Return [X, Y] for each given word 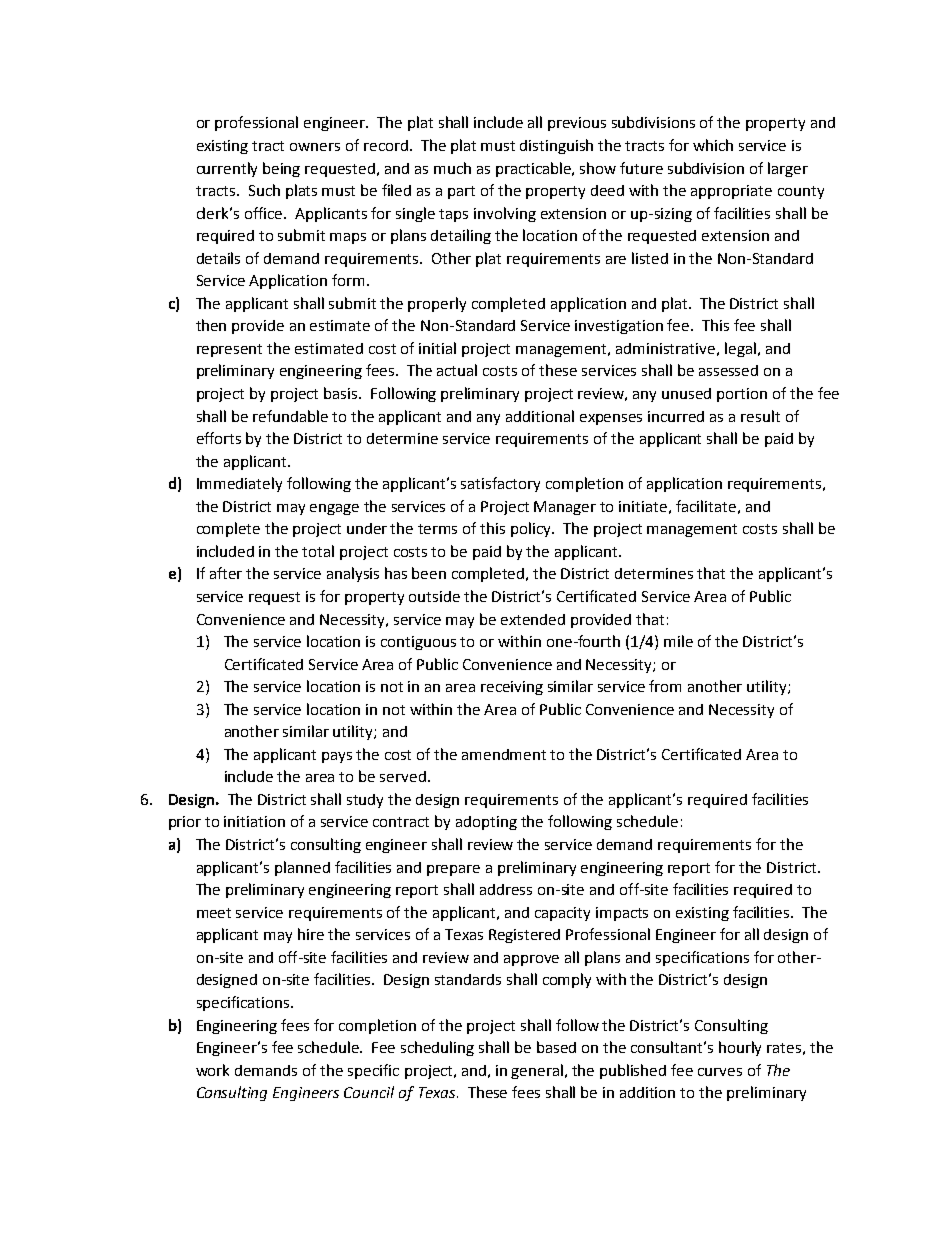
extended [533, 619]
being [281, 169]
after [226, 573]
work [212, 1070]
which [713, 145]
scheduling [437, 1048]
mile [678, 641]
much [452, 168]
